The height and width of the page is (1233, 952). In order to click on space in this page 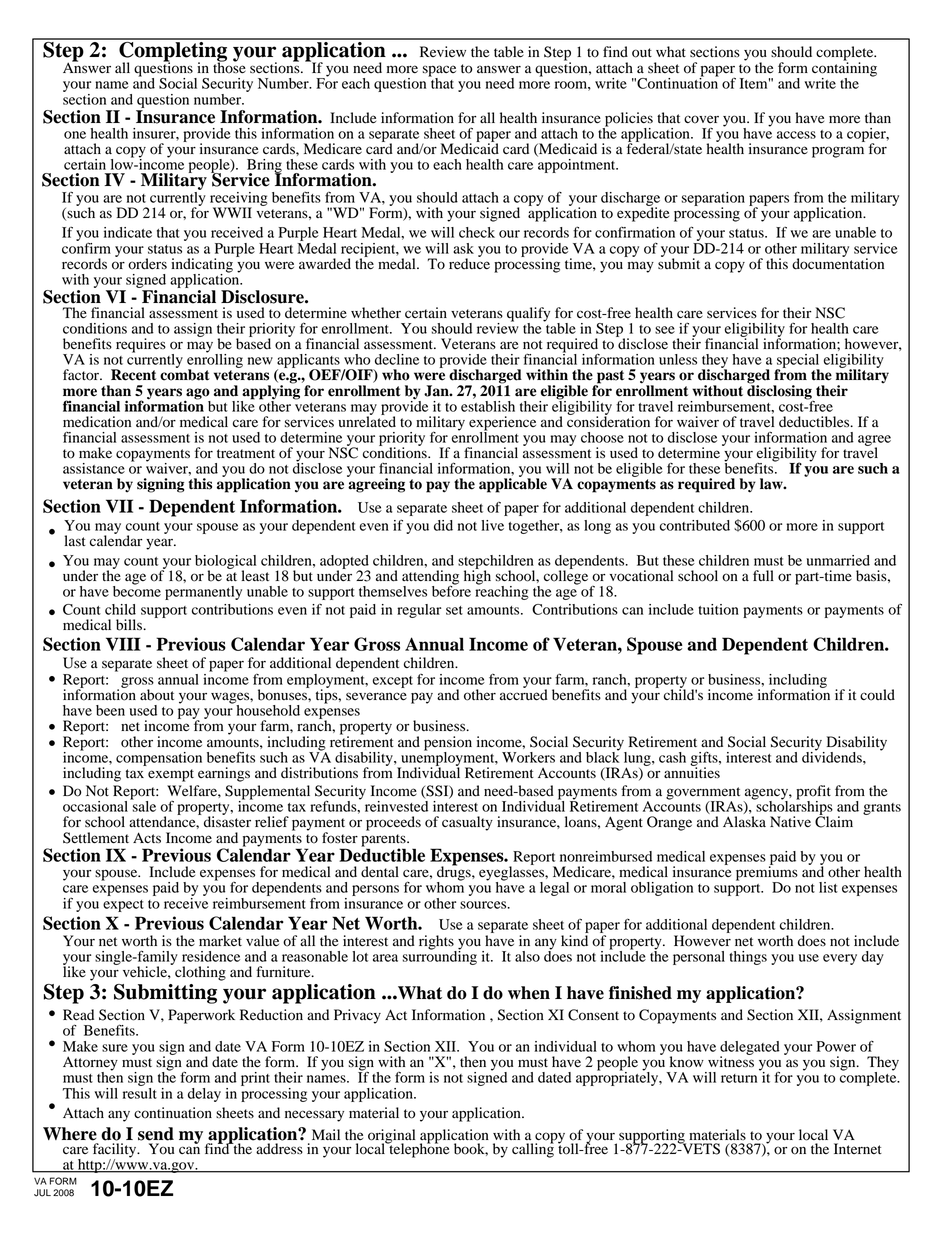, I will do `click(439, 72)`.
